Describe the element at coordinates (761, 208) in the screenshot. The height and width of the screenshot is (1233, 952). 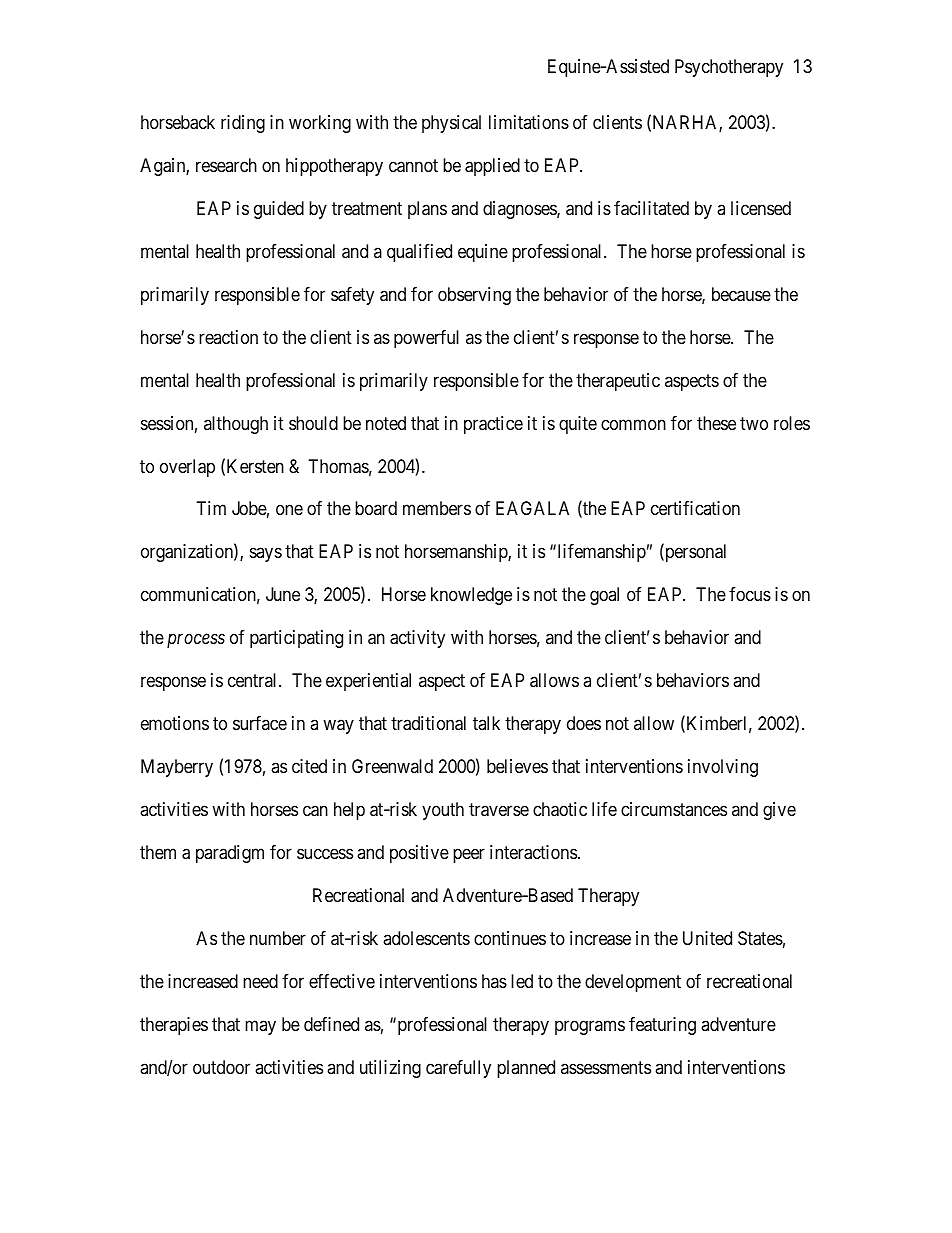
I see `licensed` at that location.
